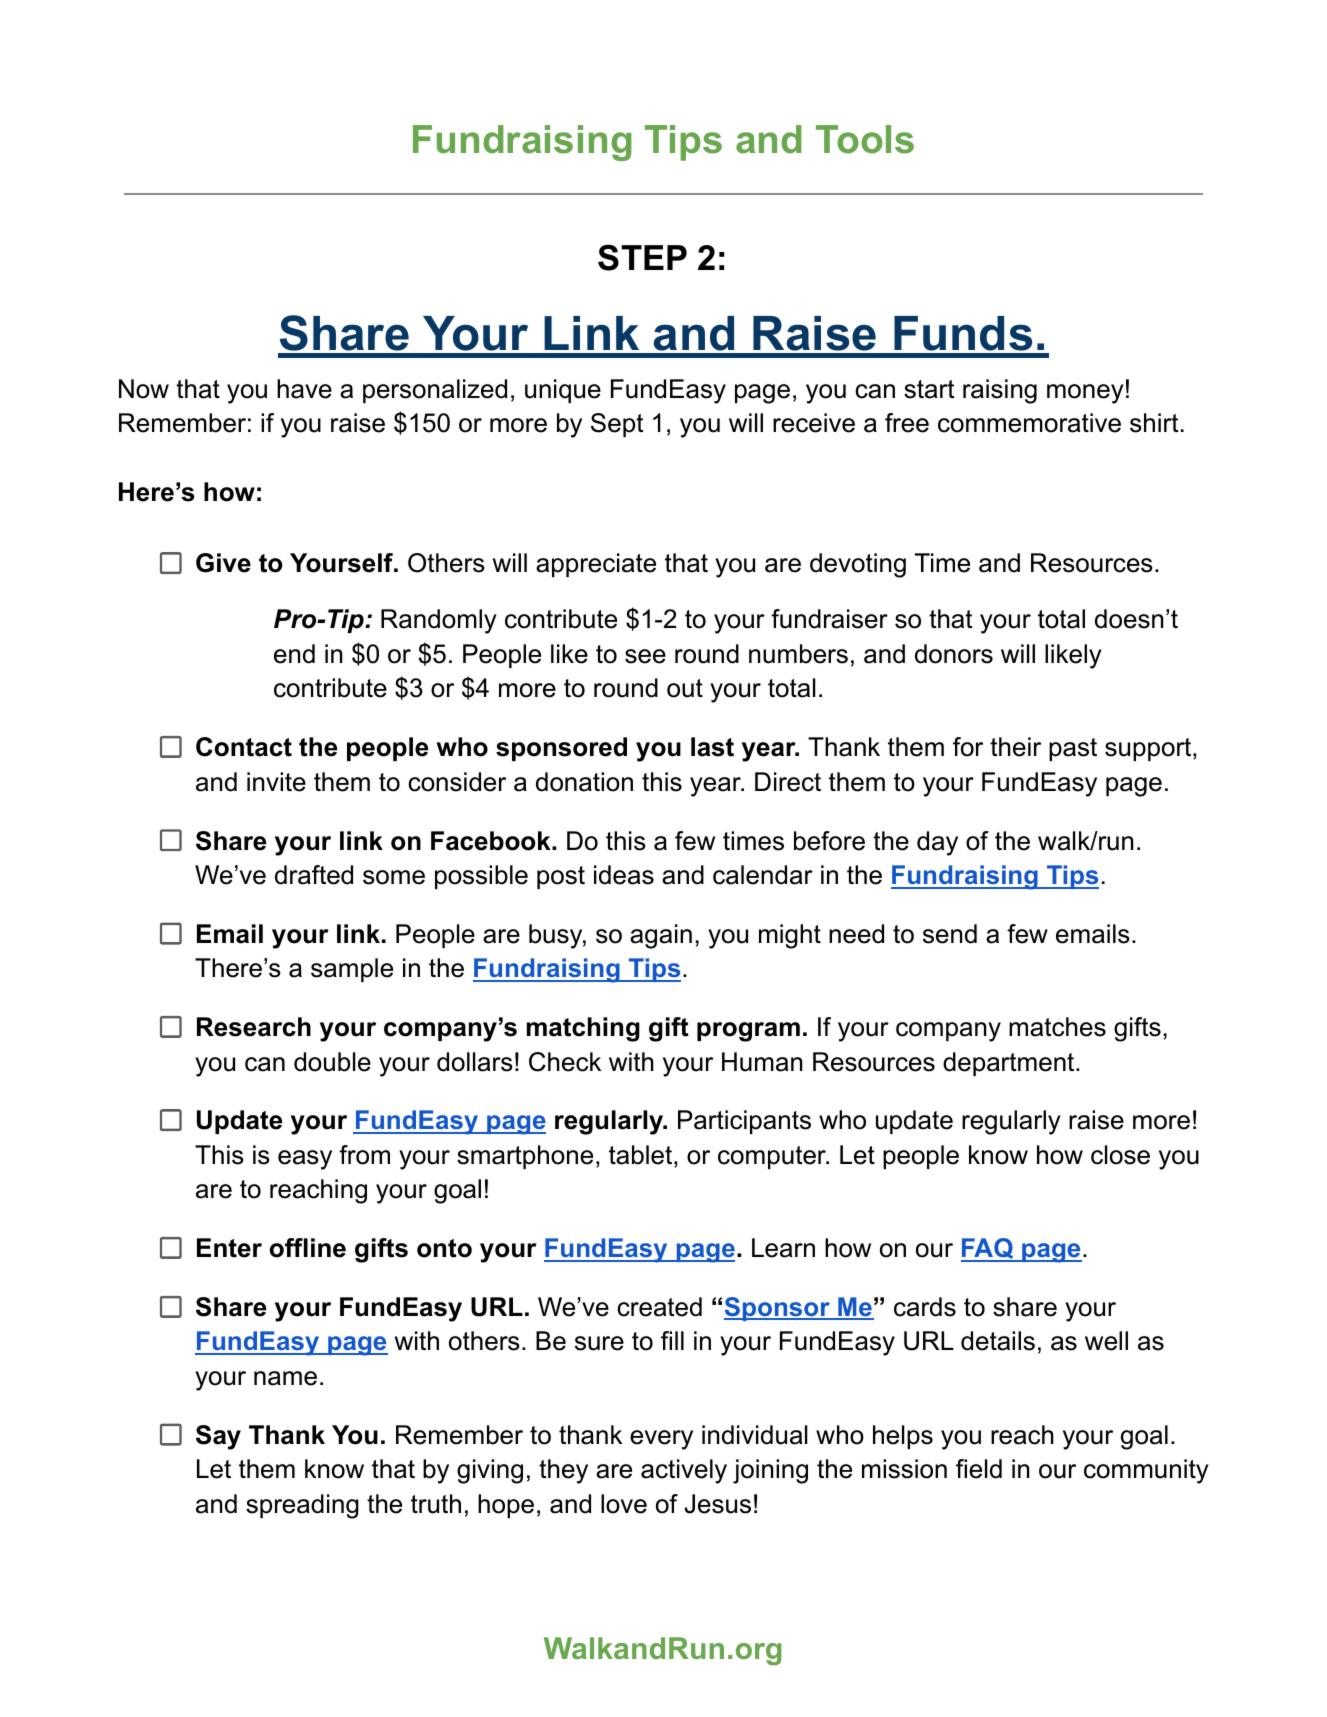 This page has width=1327, height=1717. Describe the element at coordinates (624, 875) in the page. I see `ideas` at that location.
